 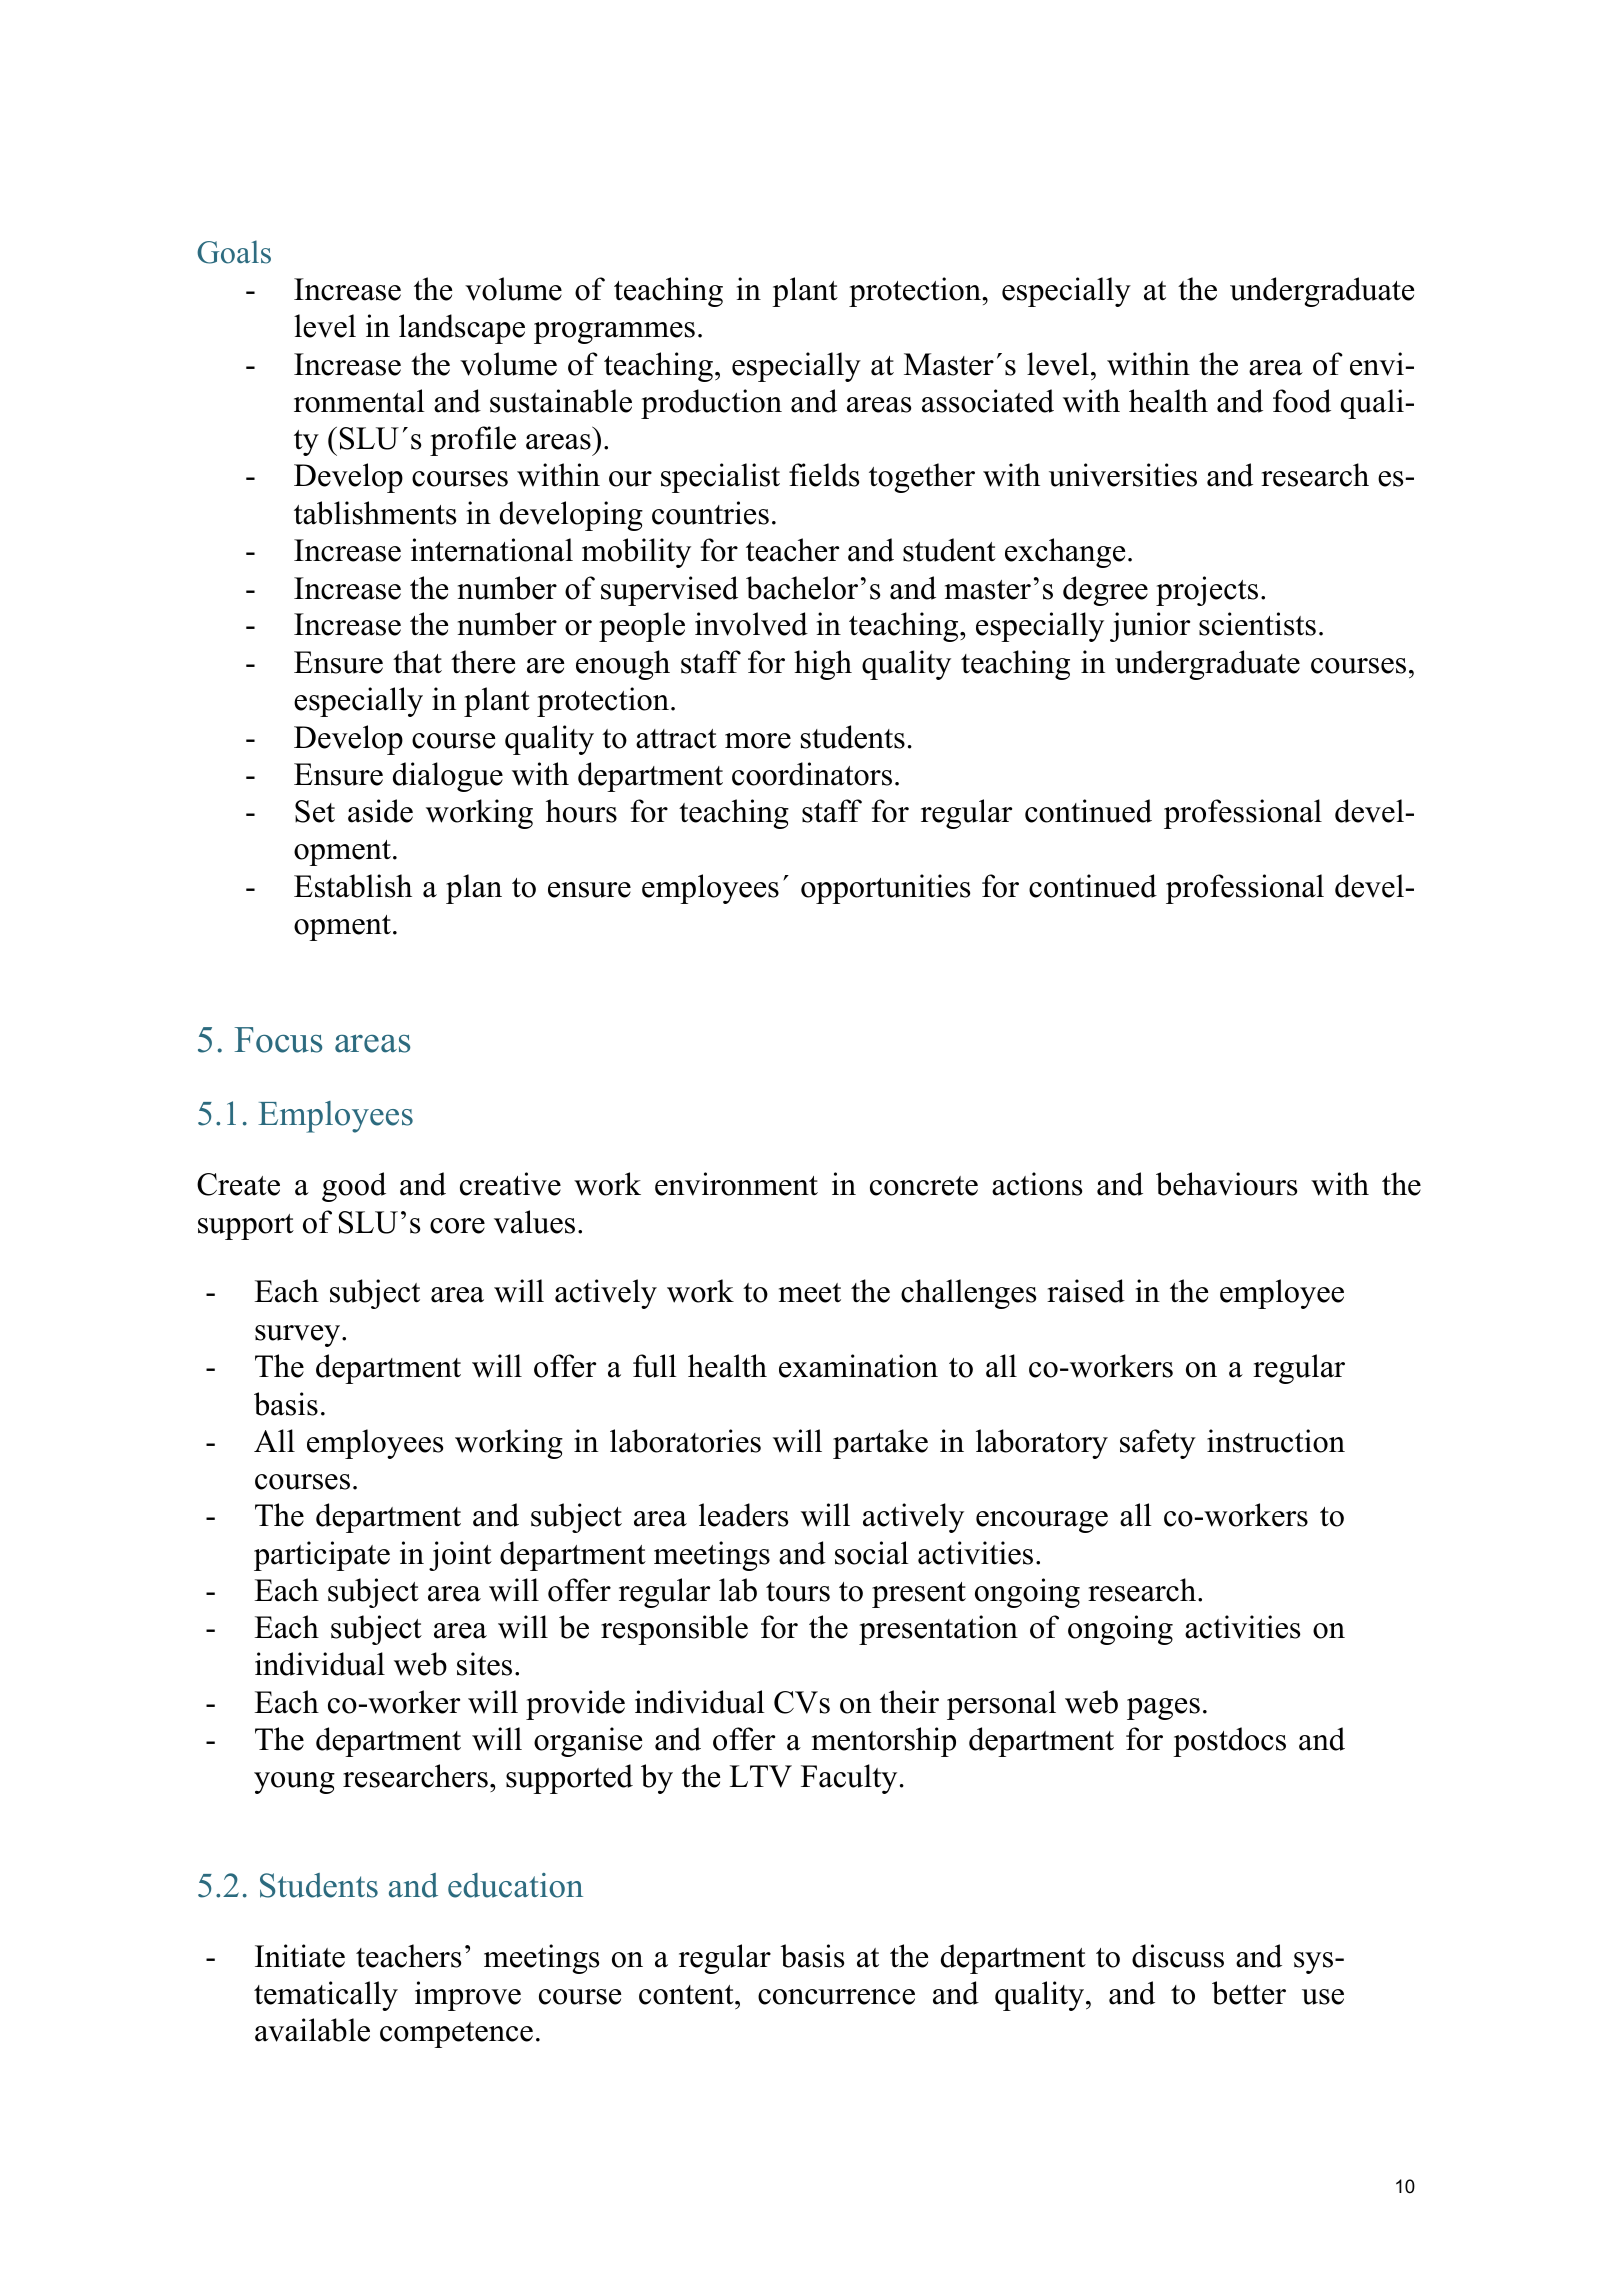 I want to click on participate, so click(x=322, y=1556).
